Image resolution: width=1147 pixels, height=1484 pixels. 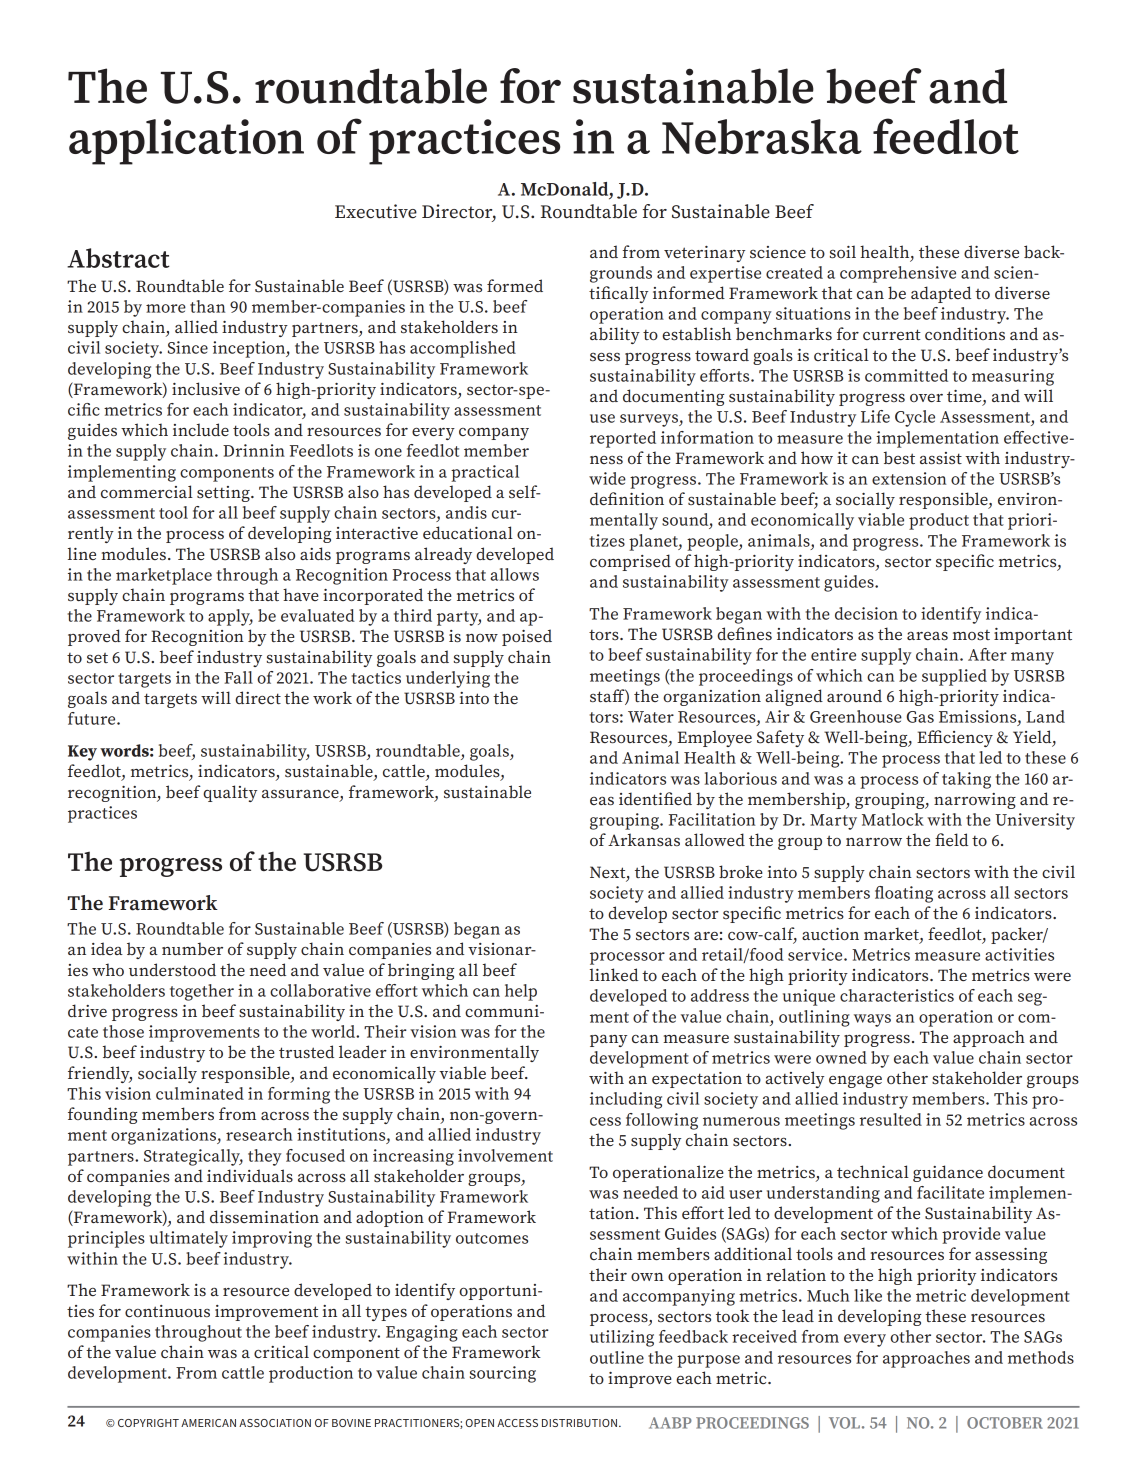 What do you see at coordinates (704, 254) in the screenshot?
I see `veterinary` at bounding box center [704, 254].
